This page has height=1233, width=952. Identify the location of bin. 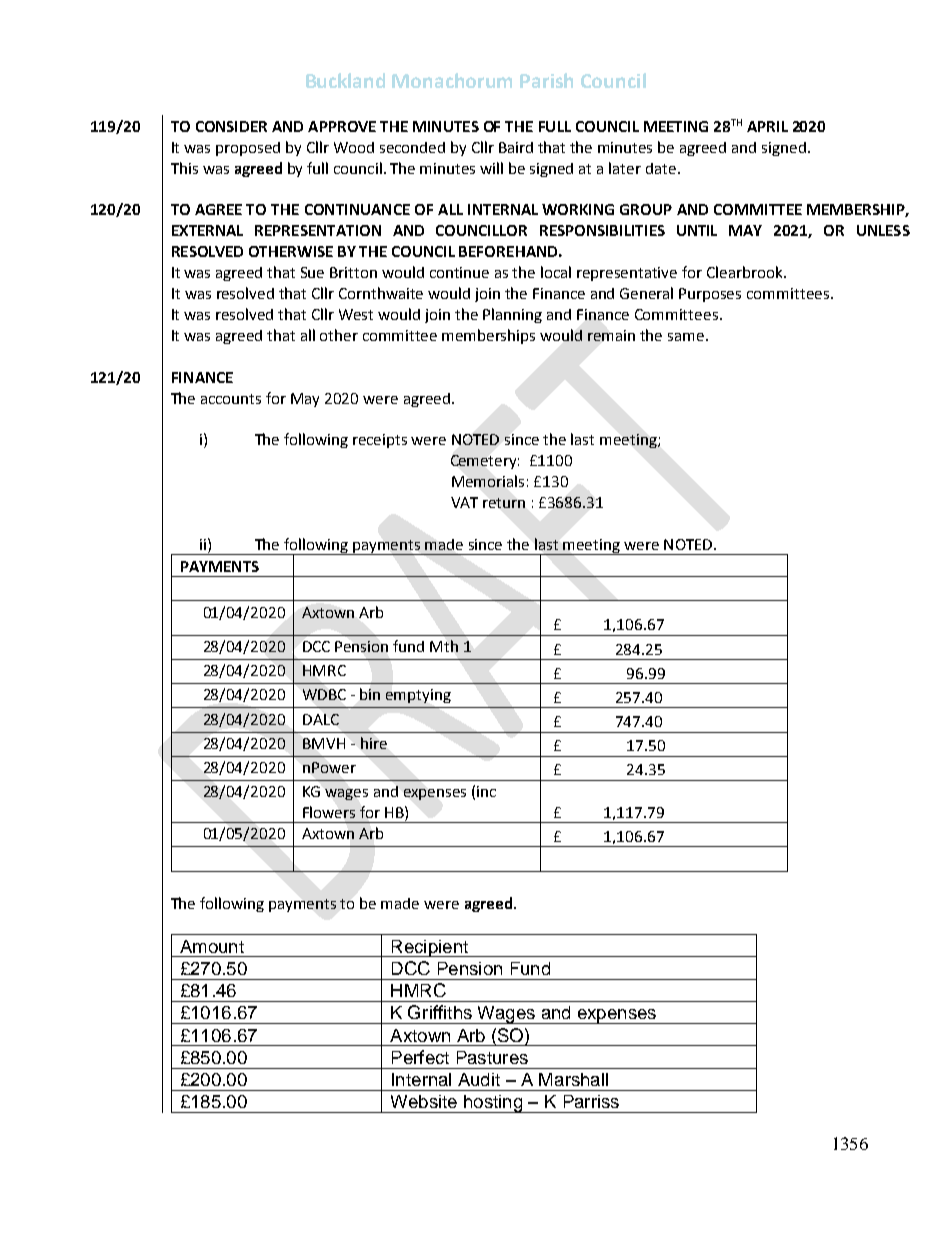
(370, 694).
